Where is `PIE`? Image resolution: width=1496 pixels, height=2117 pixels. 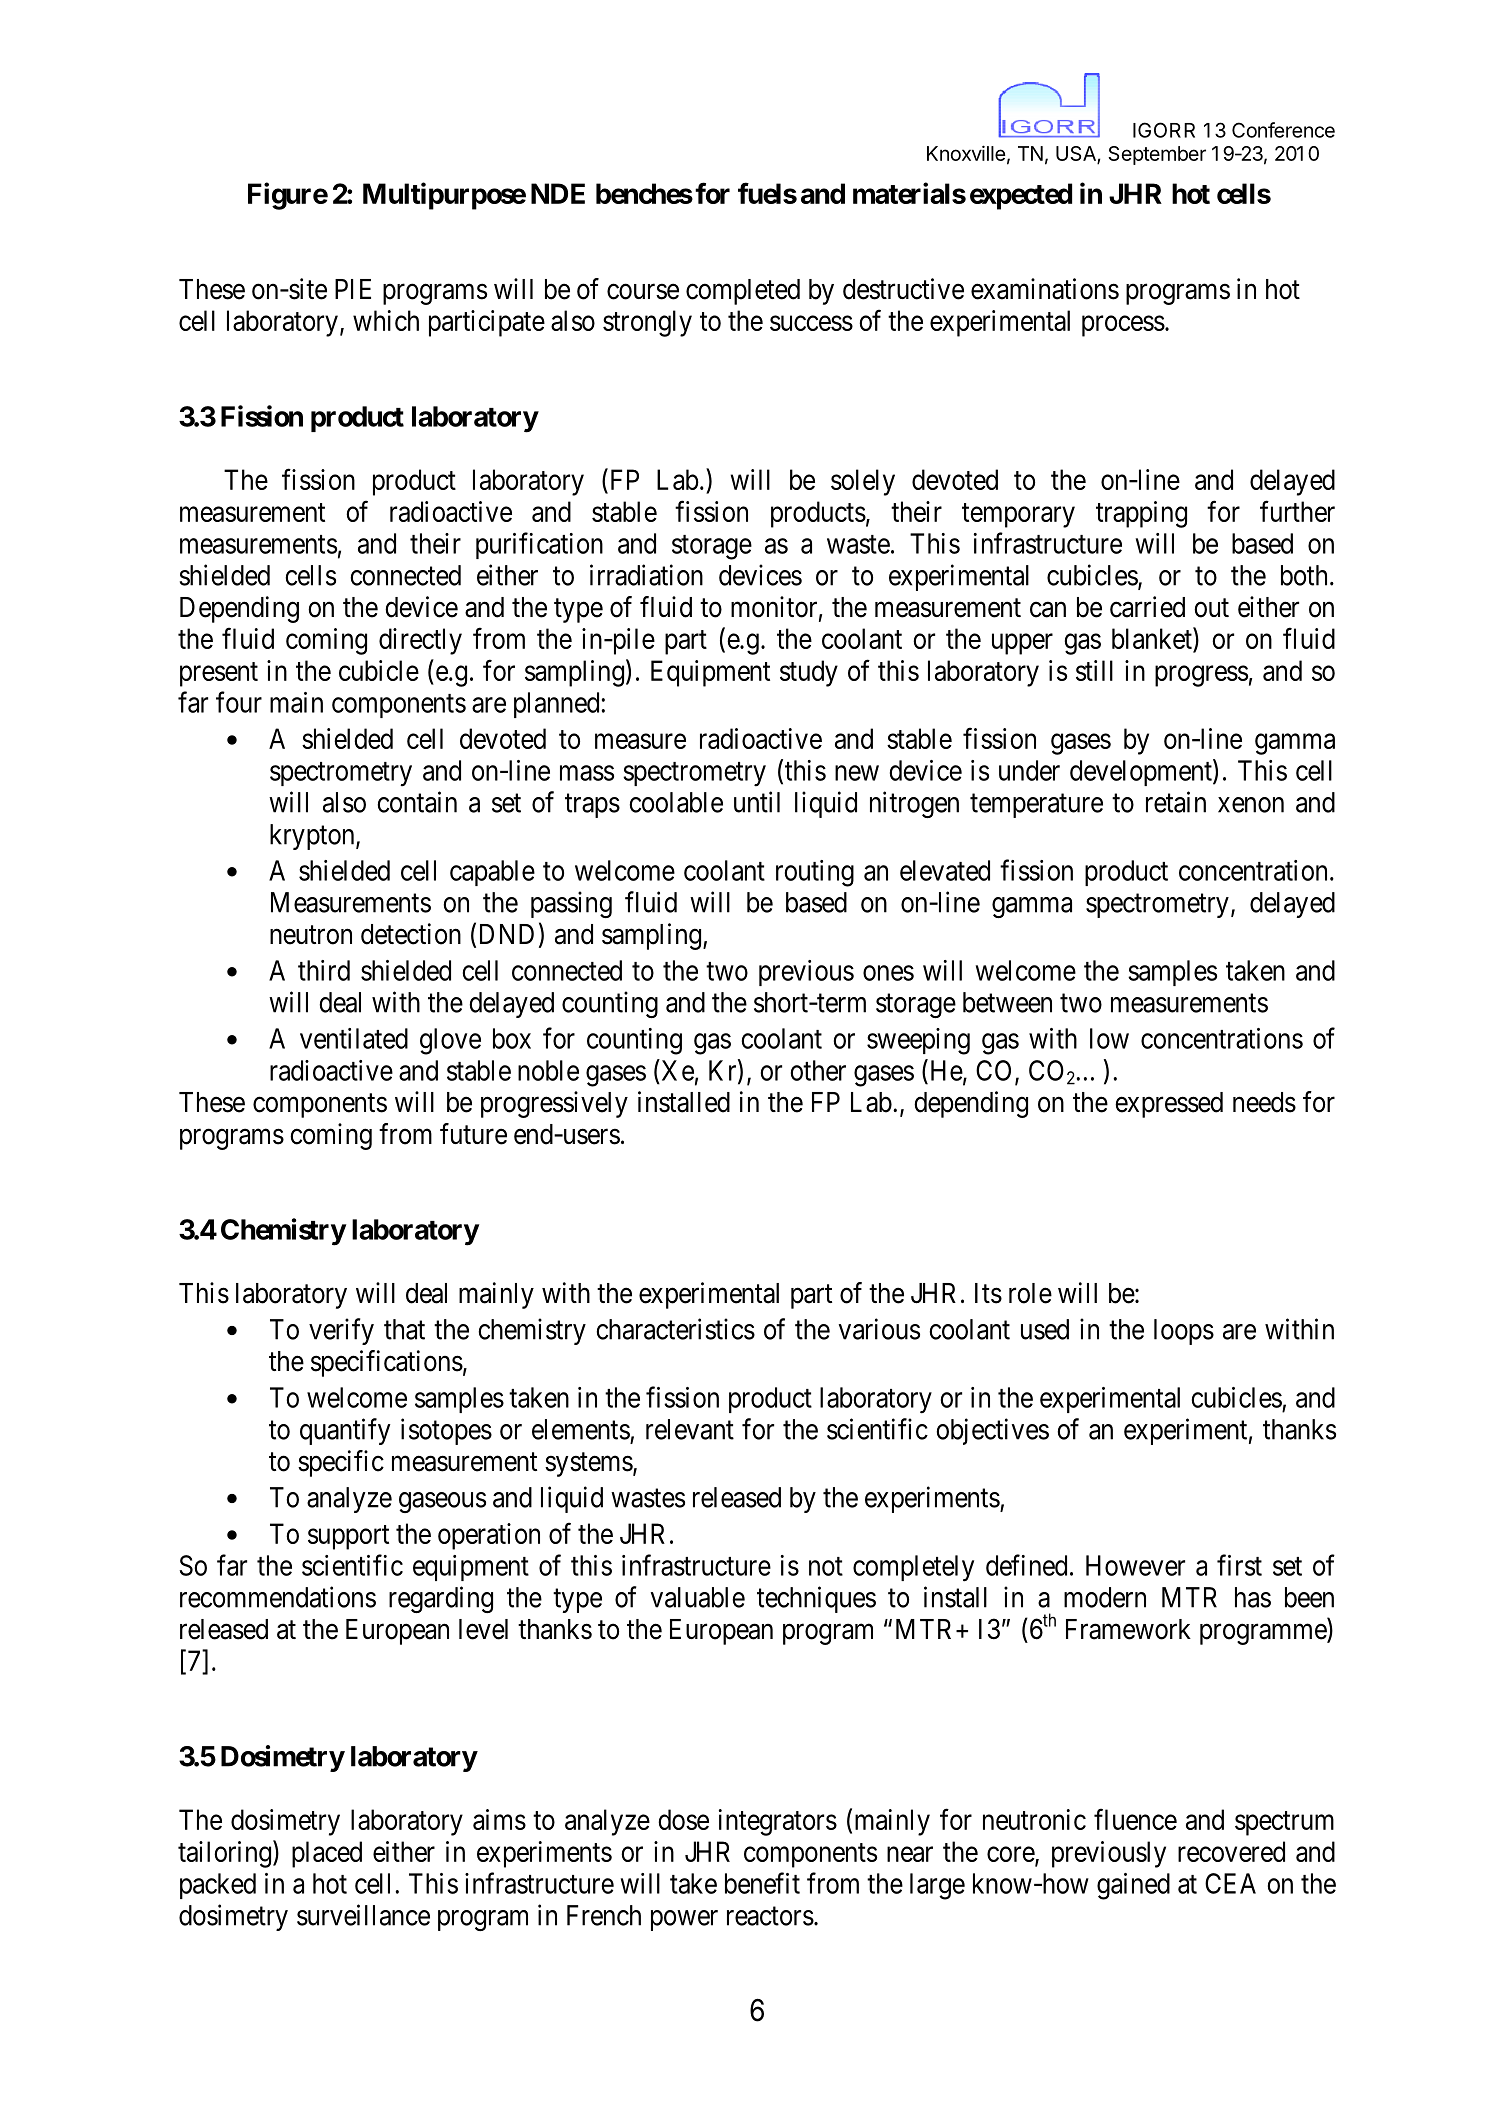
PIE is located at coordinates (353, 289).
